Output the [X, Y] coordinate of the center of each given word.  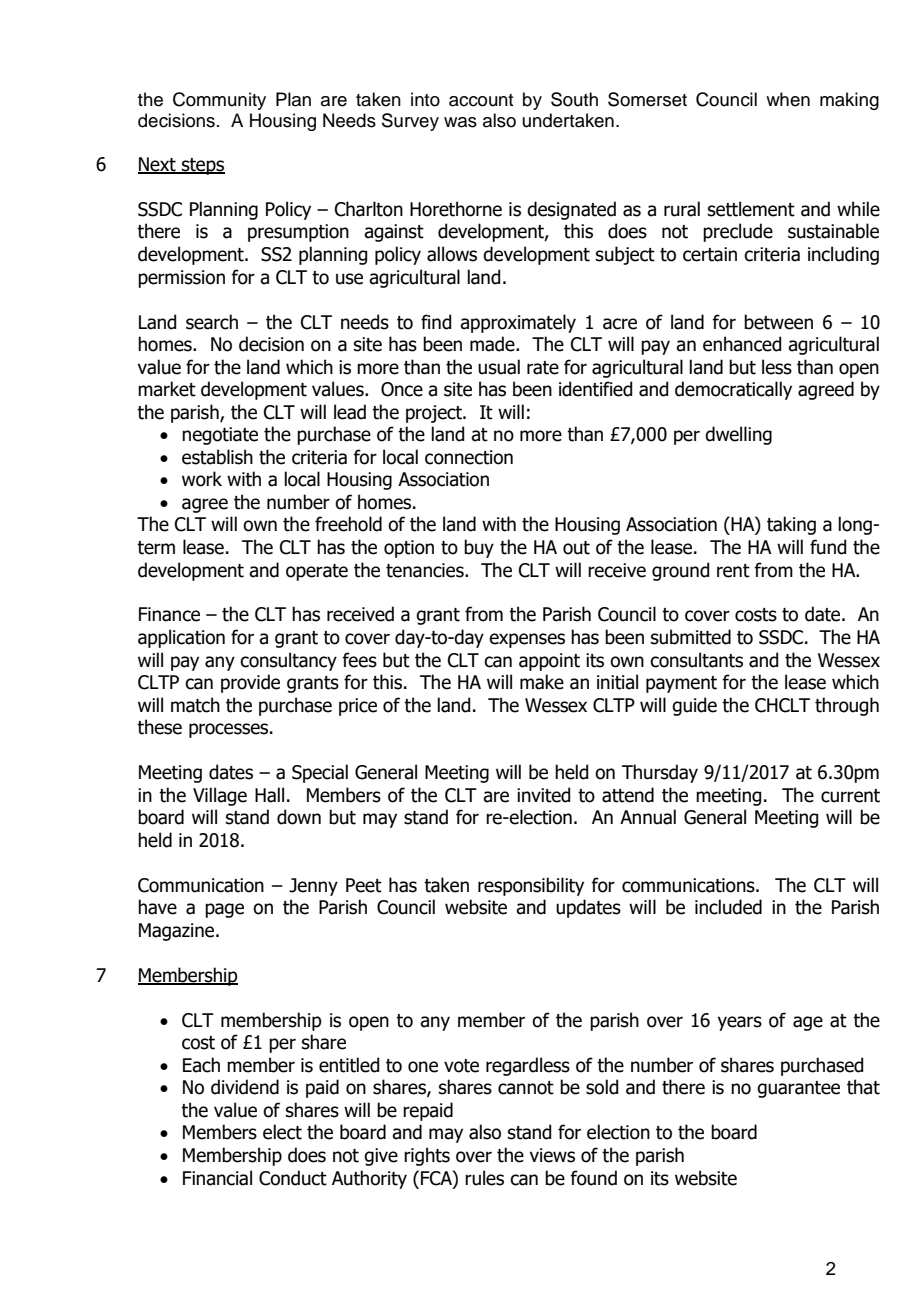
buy [479, 548]
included [728, 907]
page [224, 910]
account [481, 100]
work [202, 479]
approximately [518, 323]
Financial [217, 1178]
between [778, 322]
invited [543, 795]
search [212, 322]
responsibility [531, 886]
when [788, 99]
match [195, 705]
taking [791, 525]
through [847, 706]
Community [219, 101]
